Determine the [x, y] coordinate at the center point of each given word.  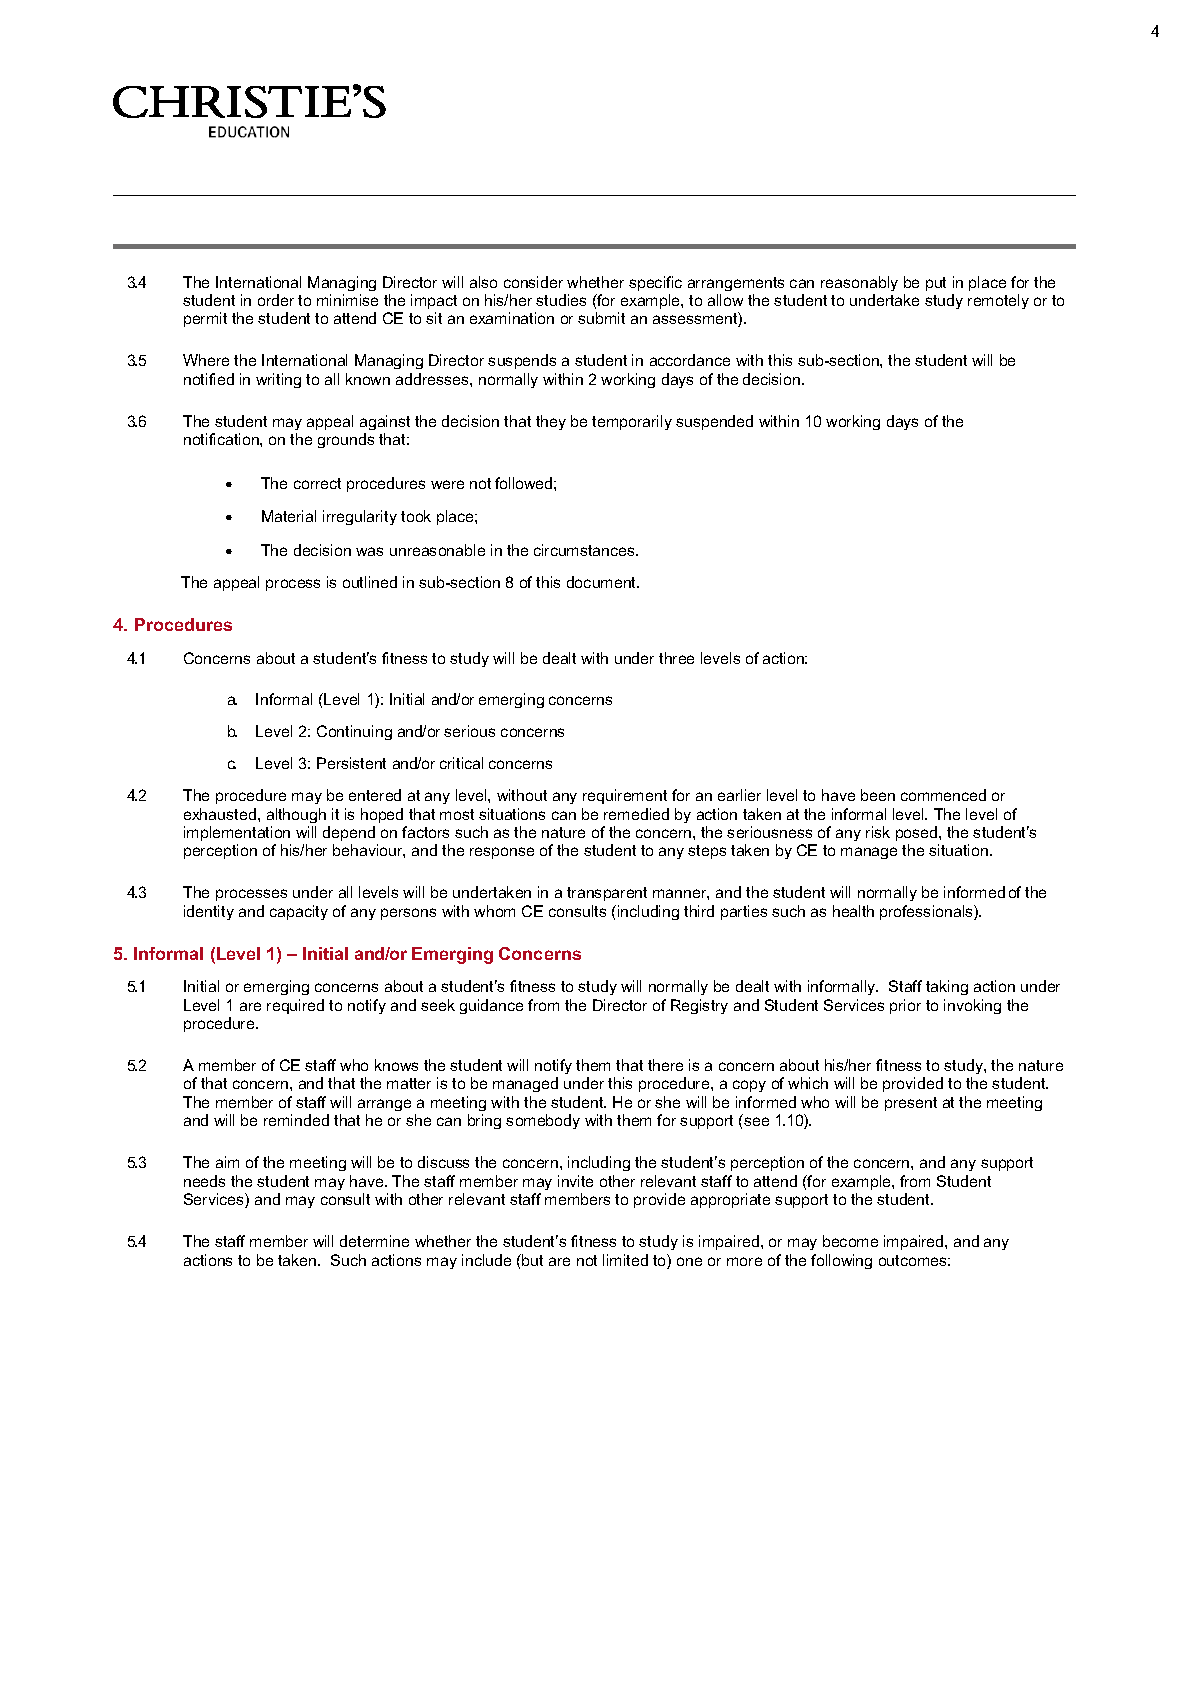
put [936, 284]
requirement [625, 796]
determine [374, 1241]
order [276, 300]
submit [601, 318]
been [878, 795]
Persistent [351, 763]
